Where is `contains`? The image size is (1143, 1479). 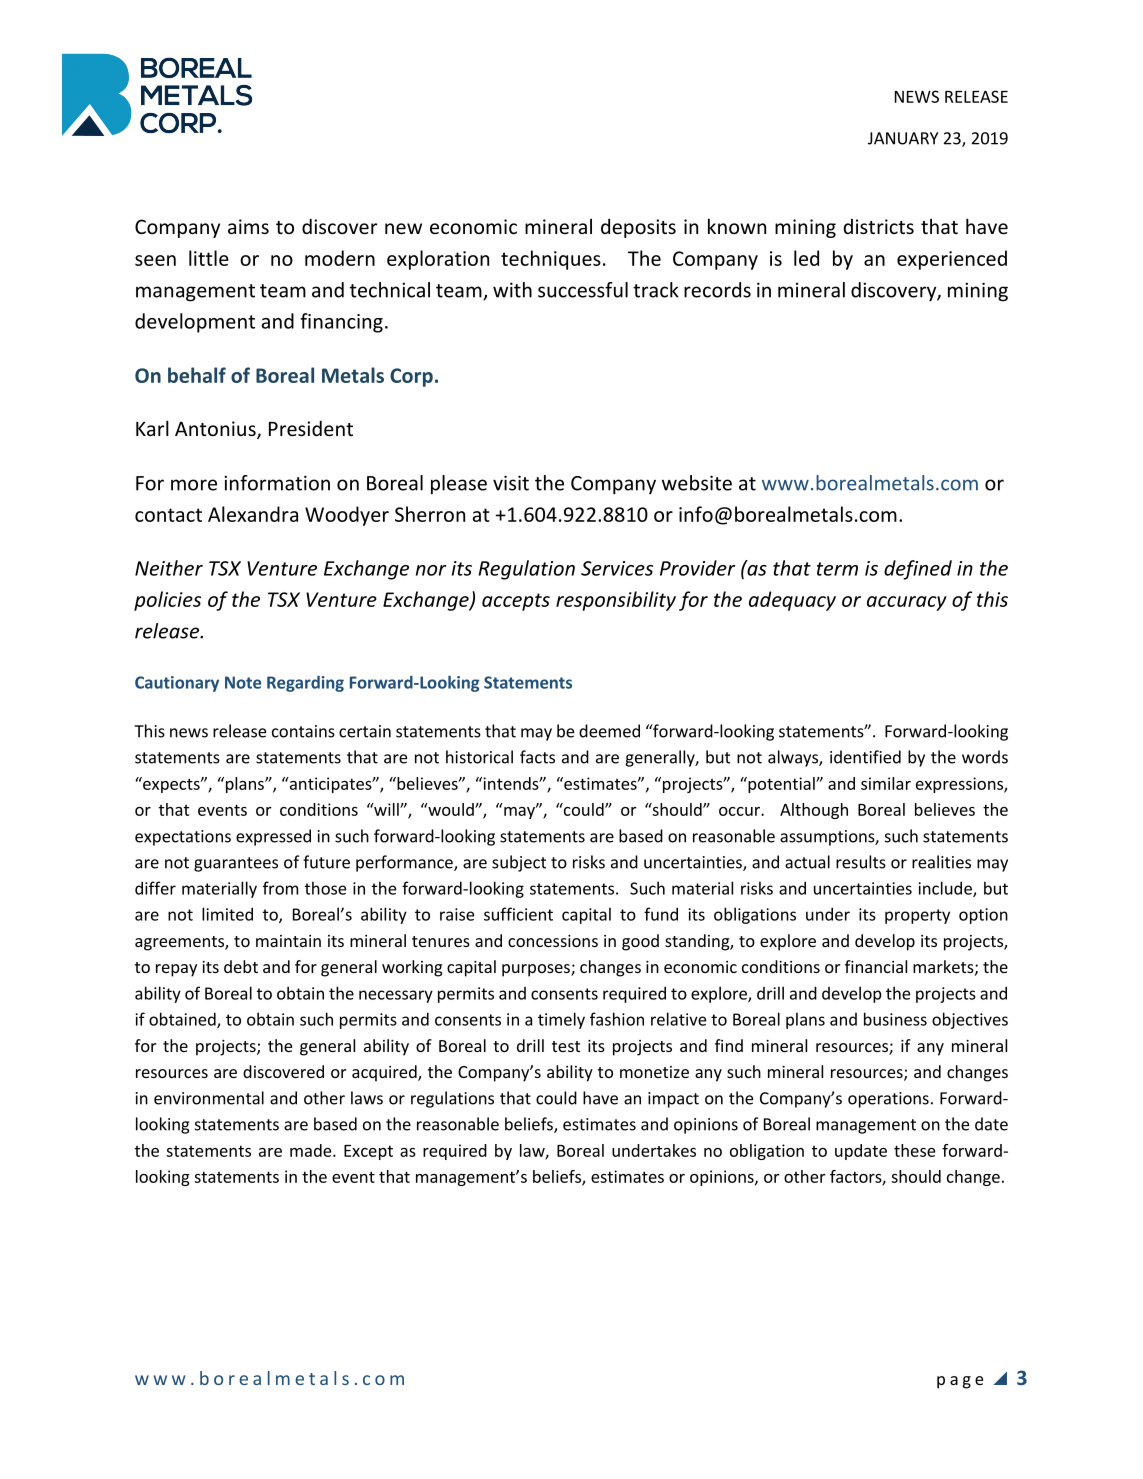
contains is located at coordinates (303, 731).
